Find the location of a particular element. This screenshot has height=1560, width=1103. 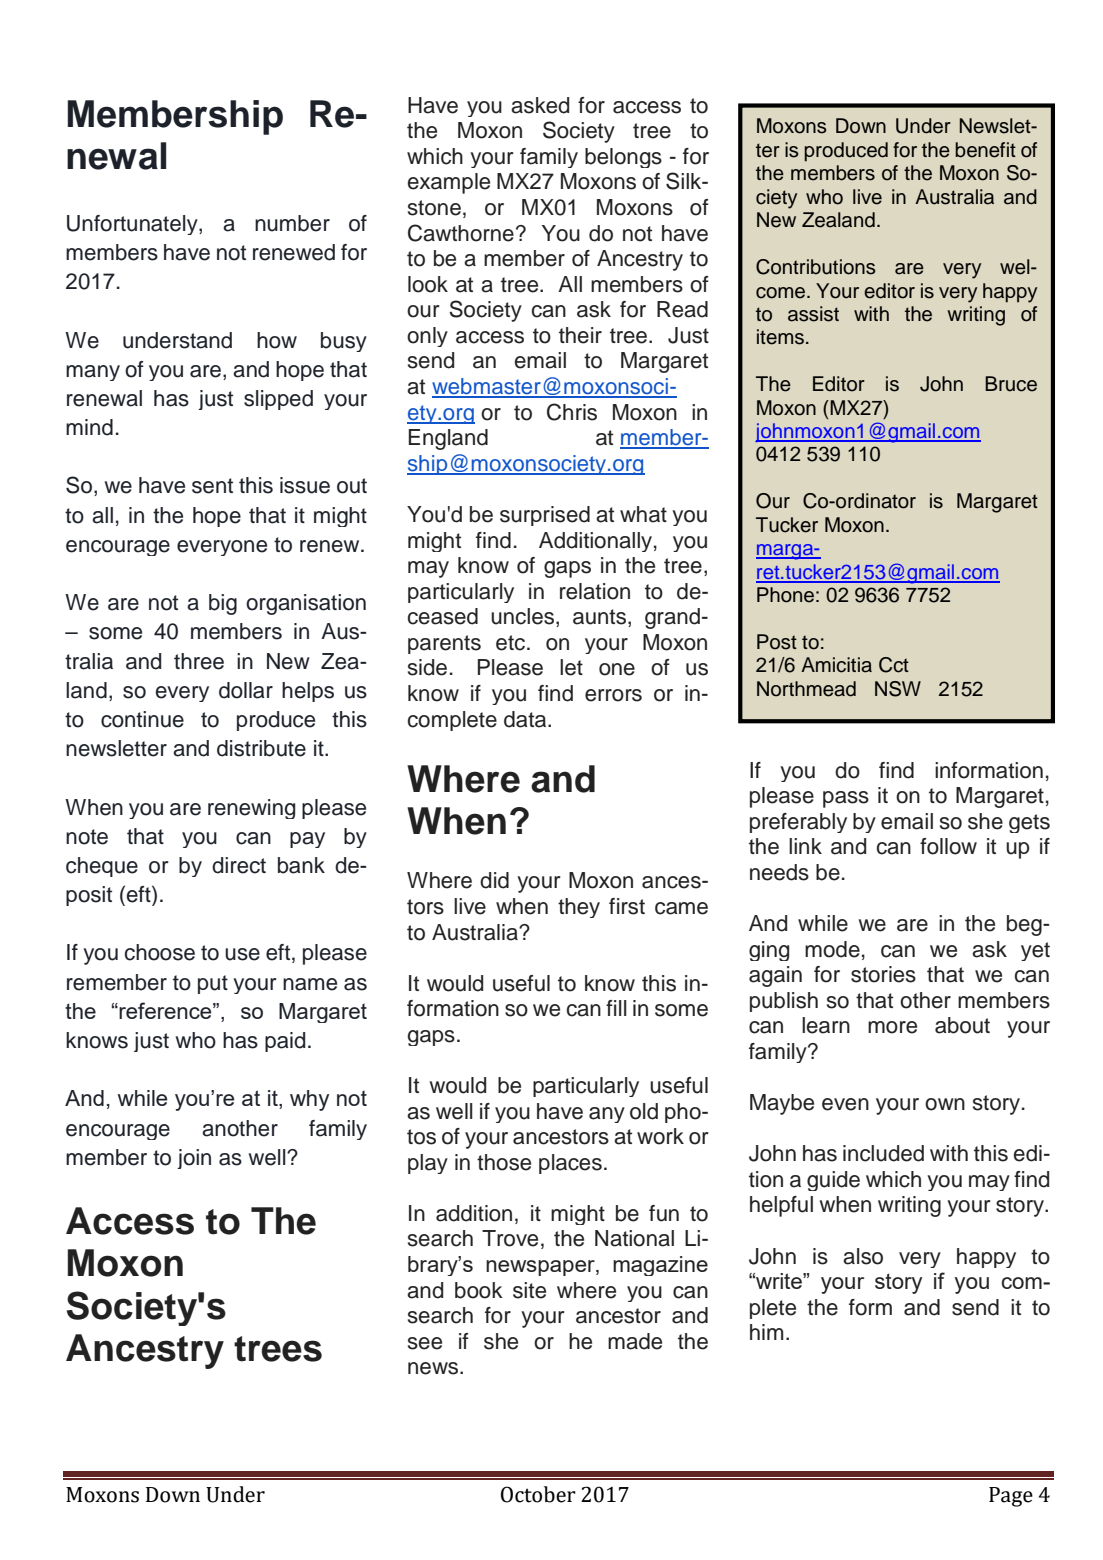

benefit is located at coordinates (985, 150).
